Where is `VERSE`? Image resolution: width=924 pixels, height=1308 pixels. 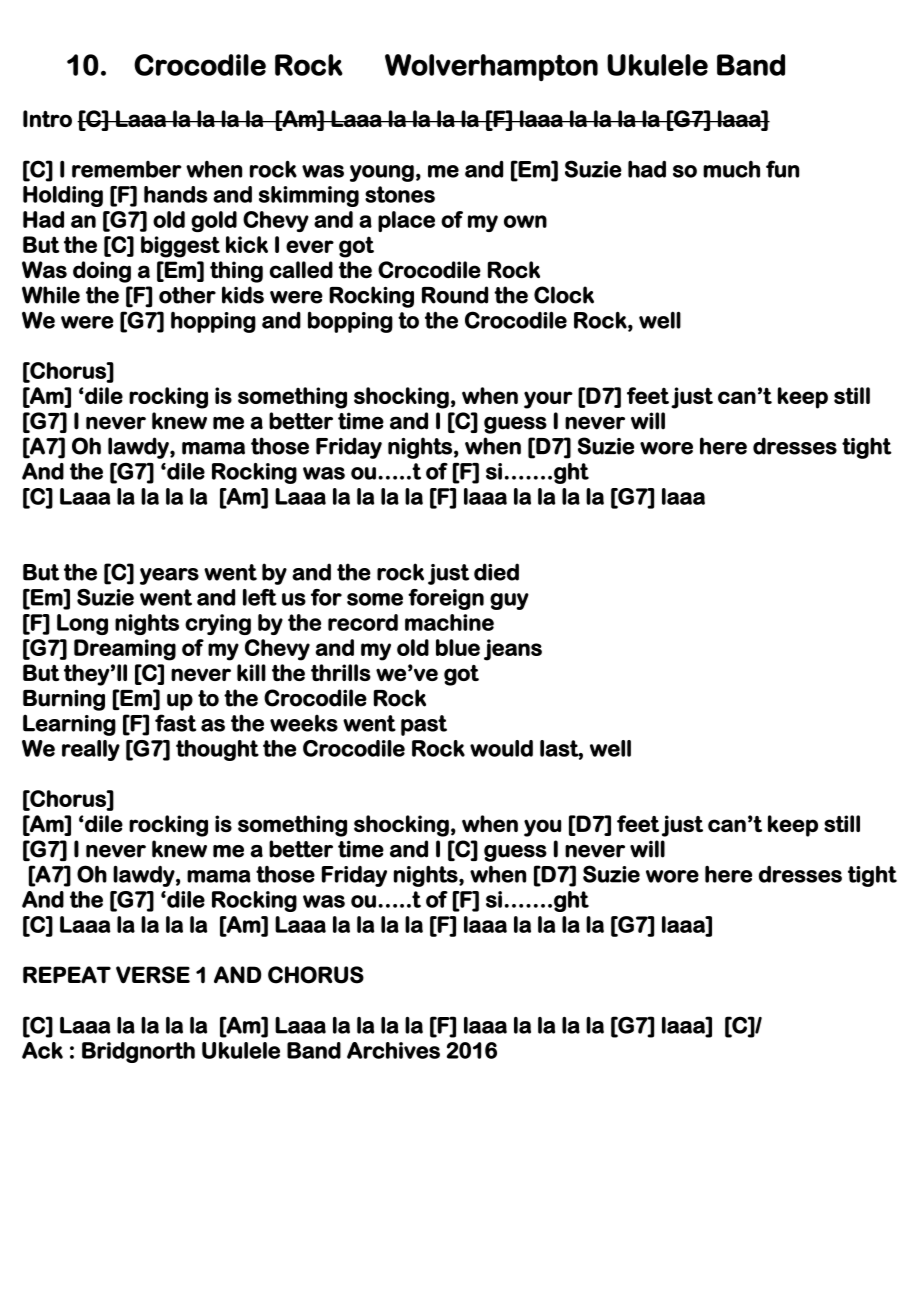
VERSE is located at coordinates (153, 975).
